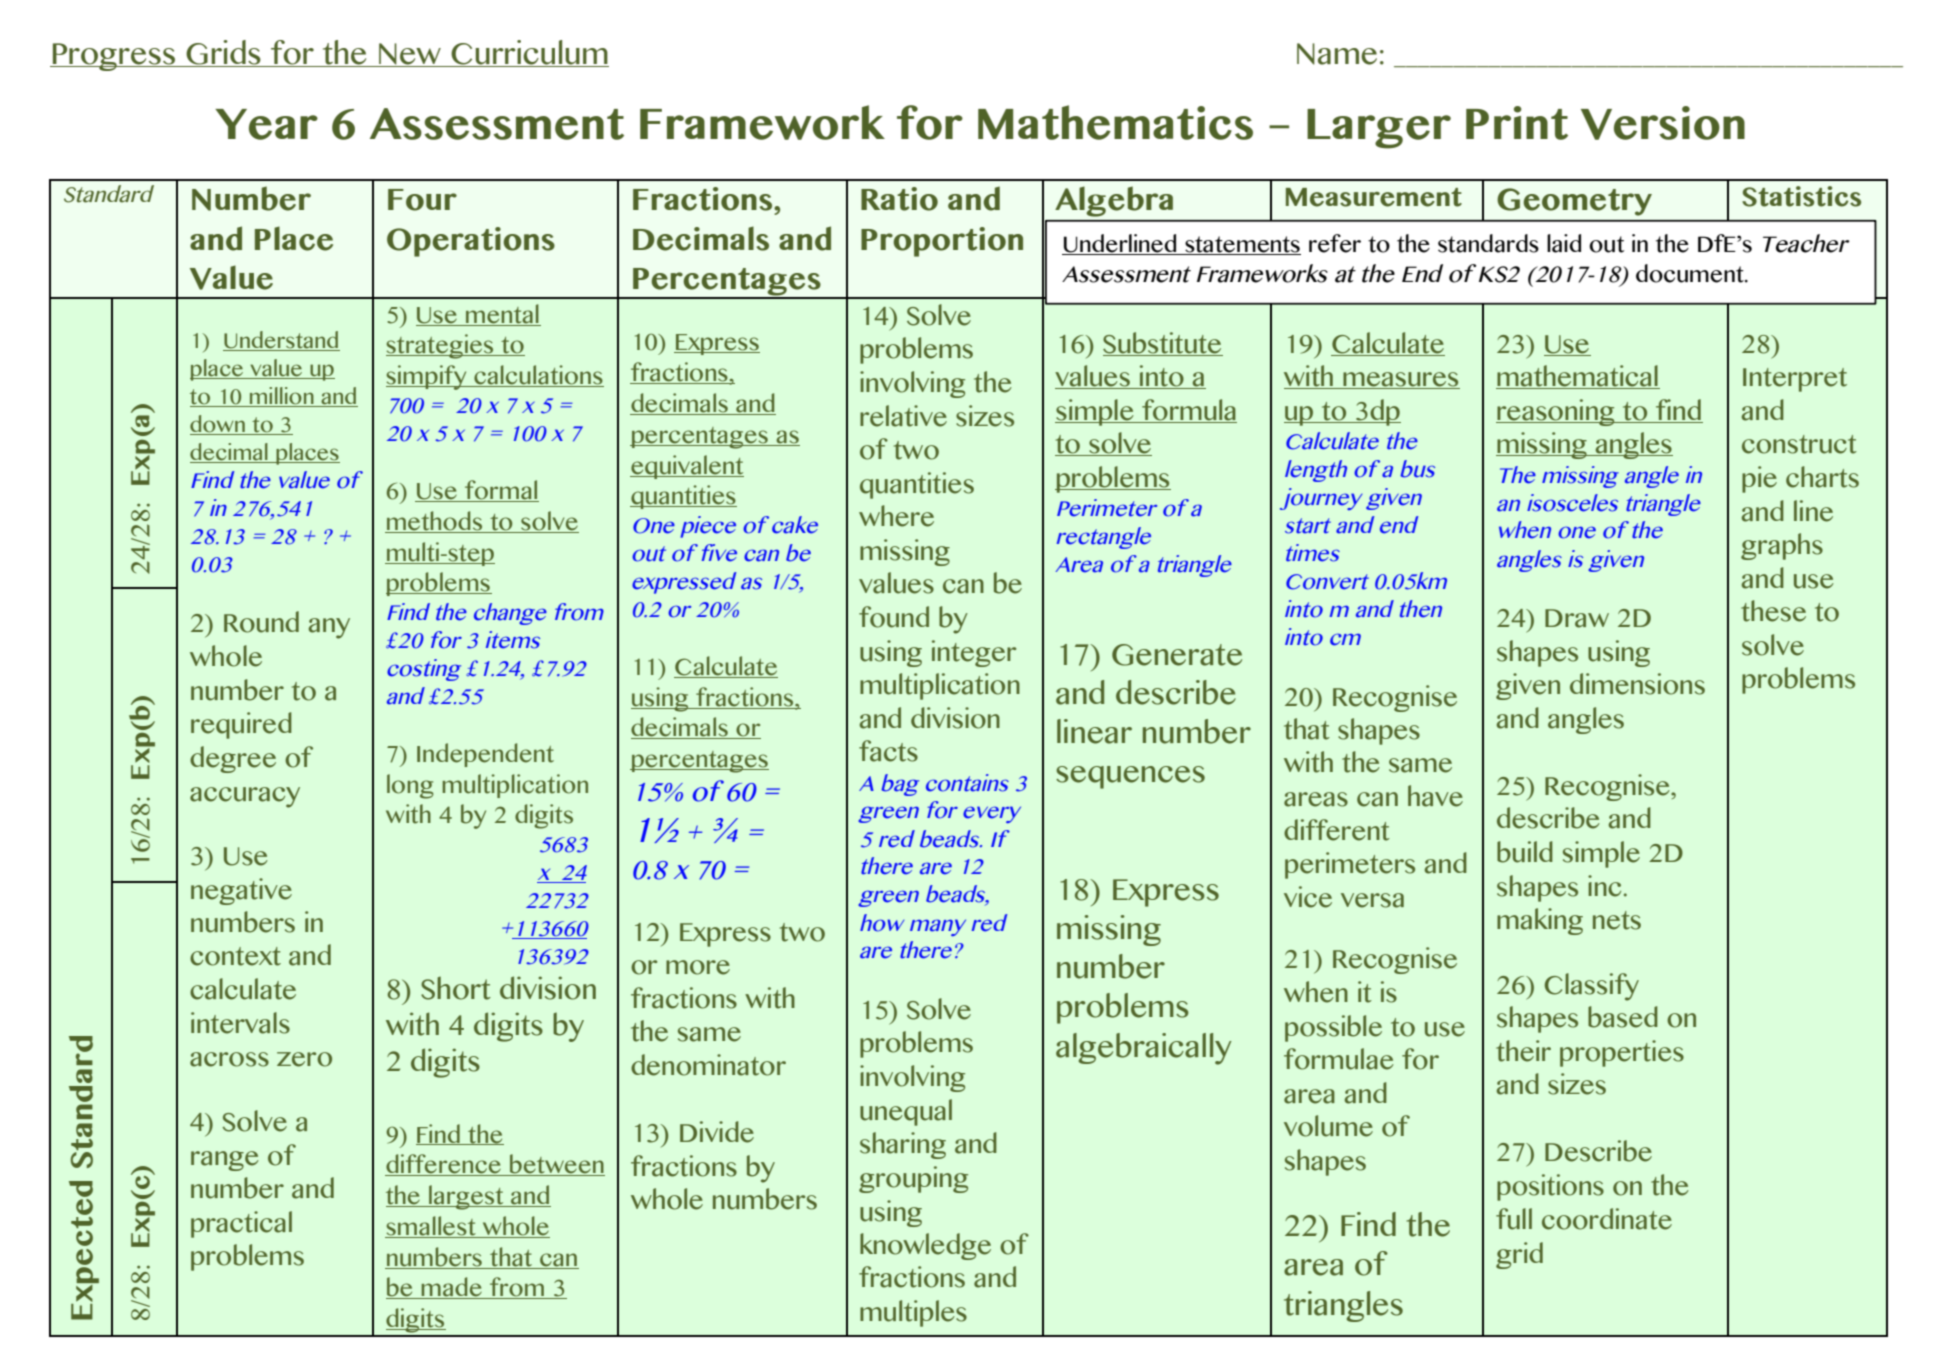 The height and width of the screenshot is (1372, 1940). I want to click on Version, so click(1663, 123).
